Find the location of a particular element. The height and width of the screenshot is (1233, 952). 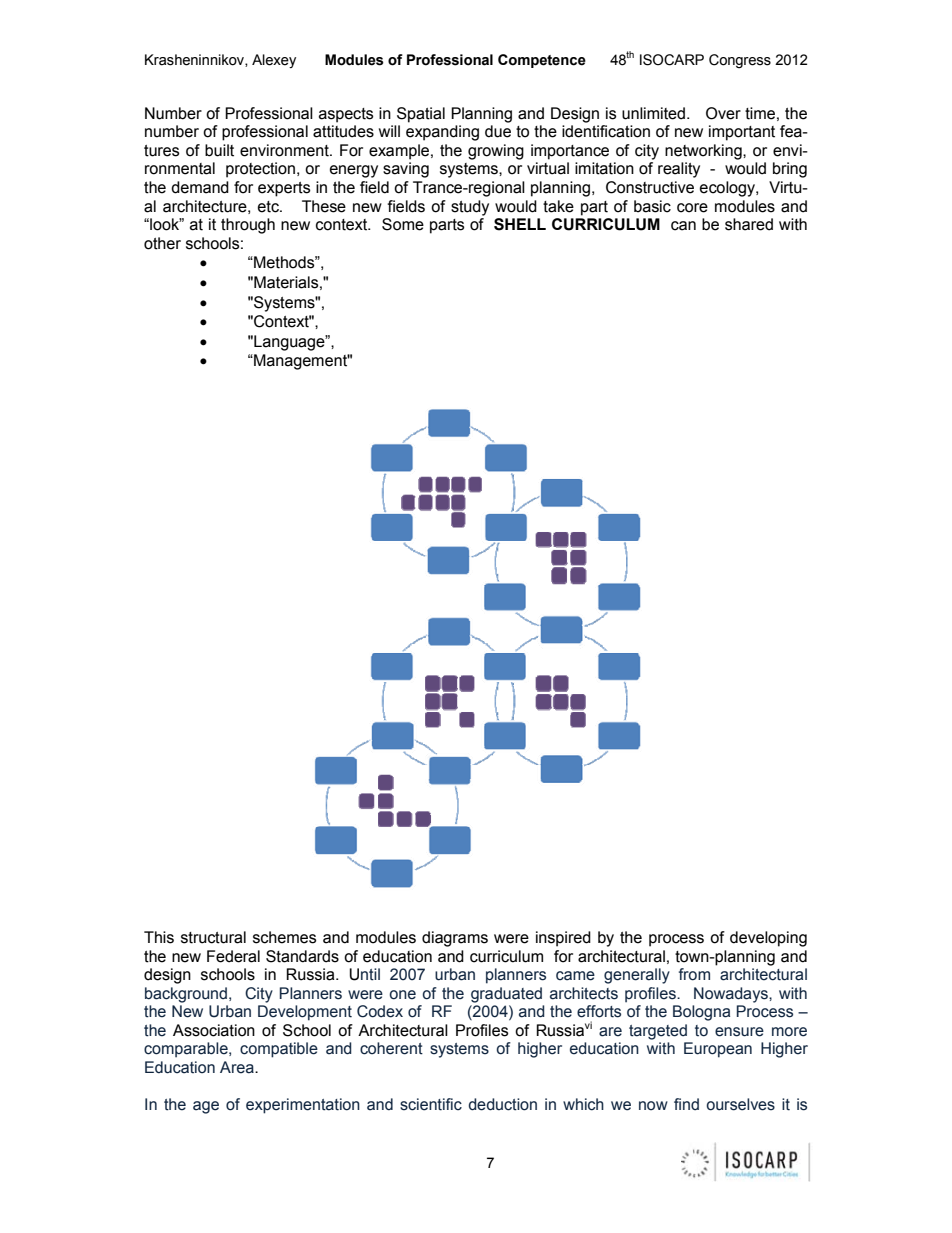

diagrams is located at coordinates (455, 939).
